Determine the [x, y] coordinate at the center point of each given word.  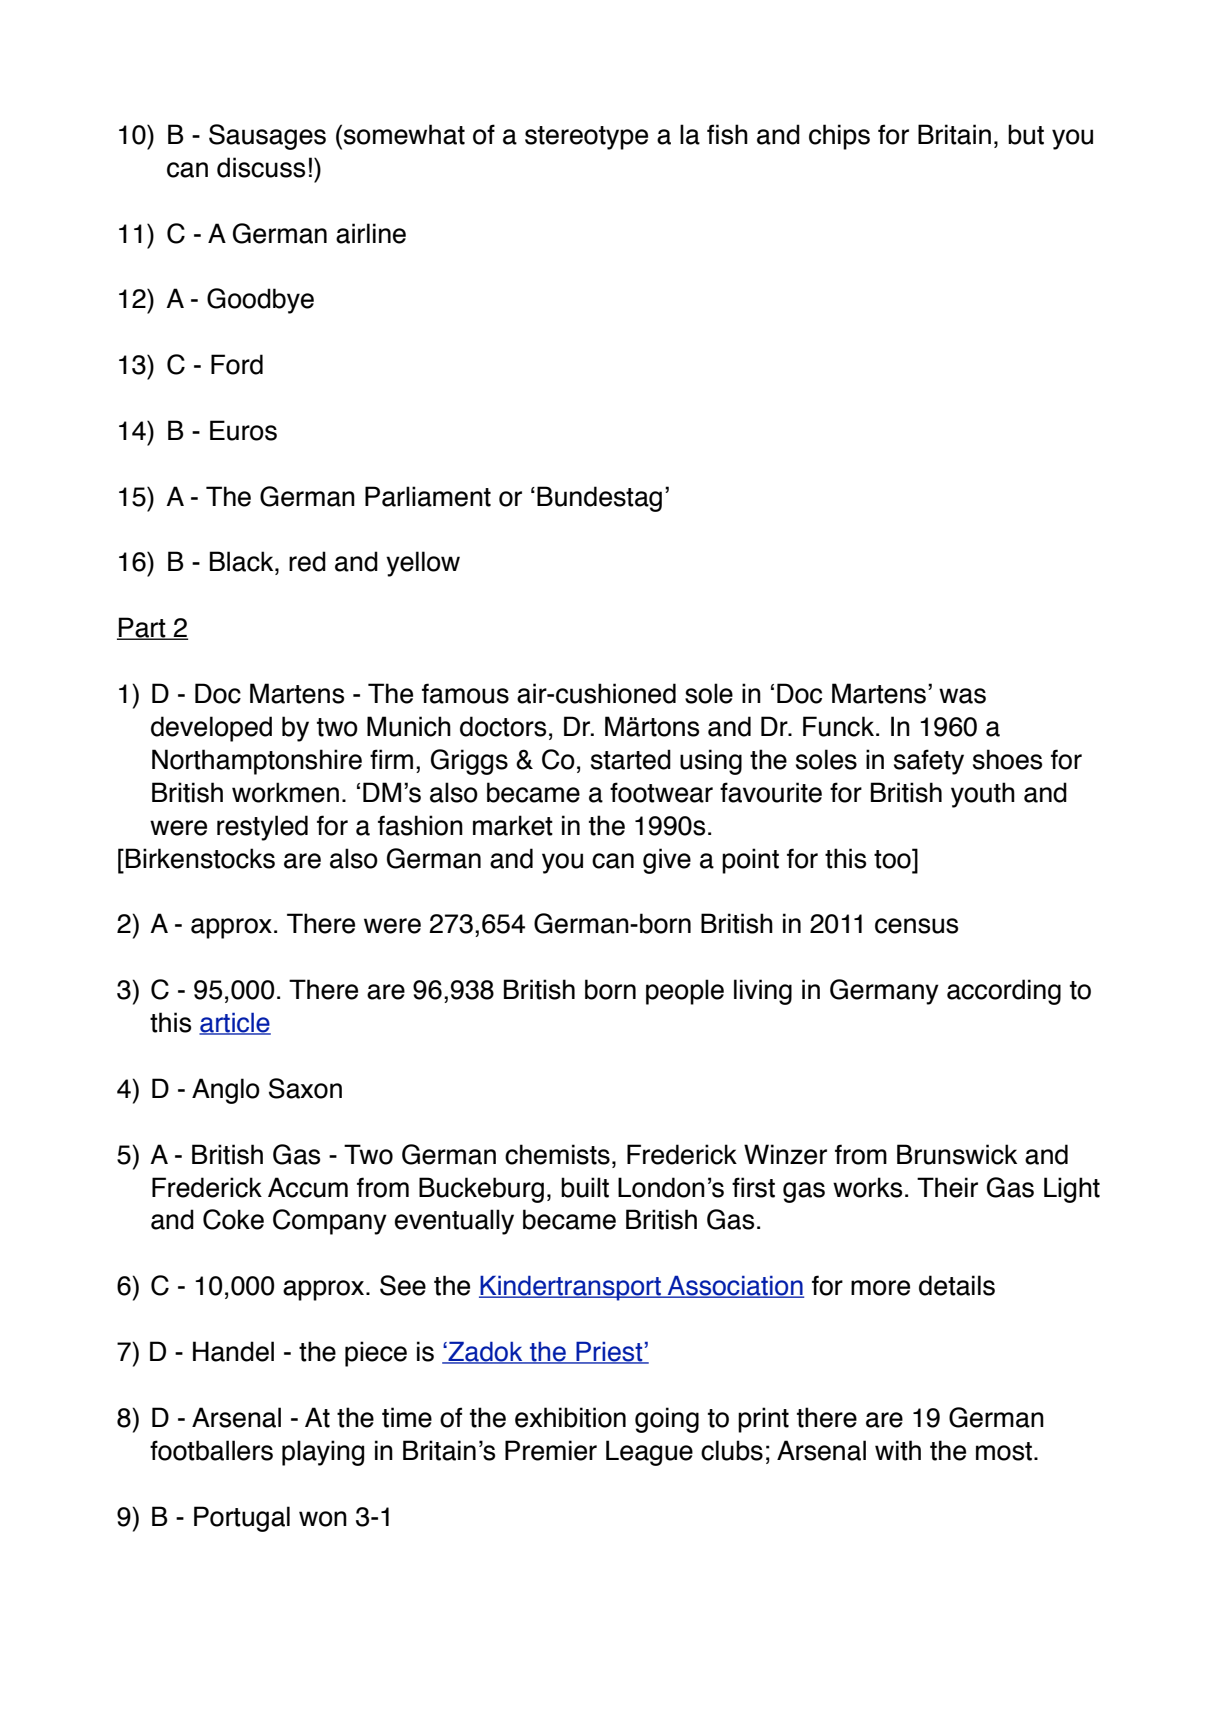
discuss [261, 167]
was [962, 696]
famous [465, 693]
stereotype [586, 138]
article [235, 1024]
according [1004, 992]
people [685, 992]
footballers [211, 1450]
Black [243, 561]
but [1026, 134]
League [649, 1453]
